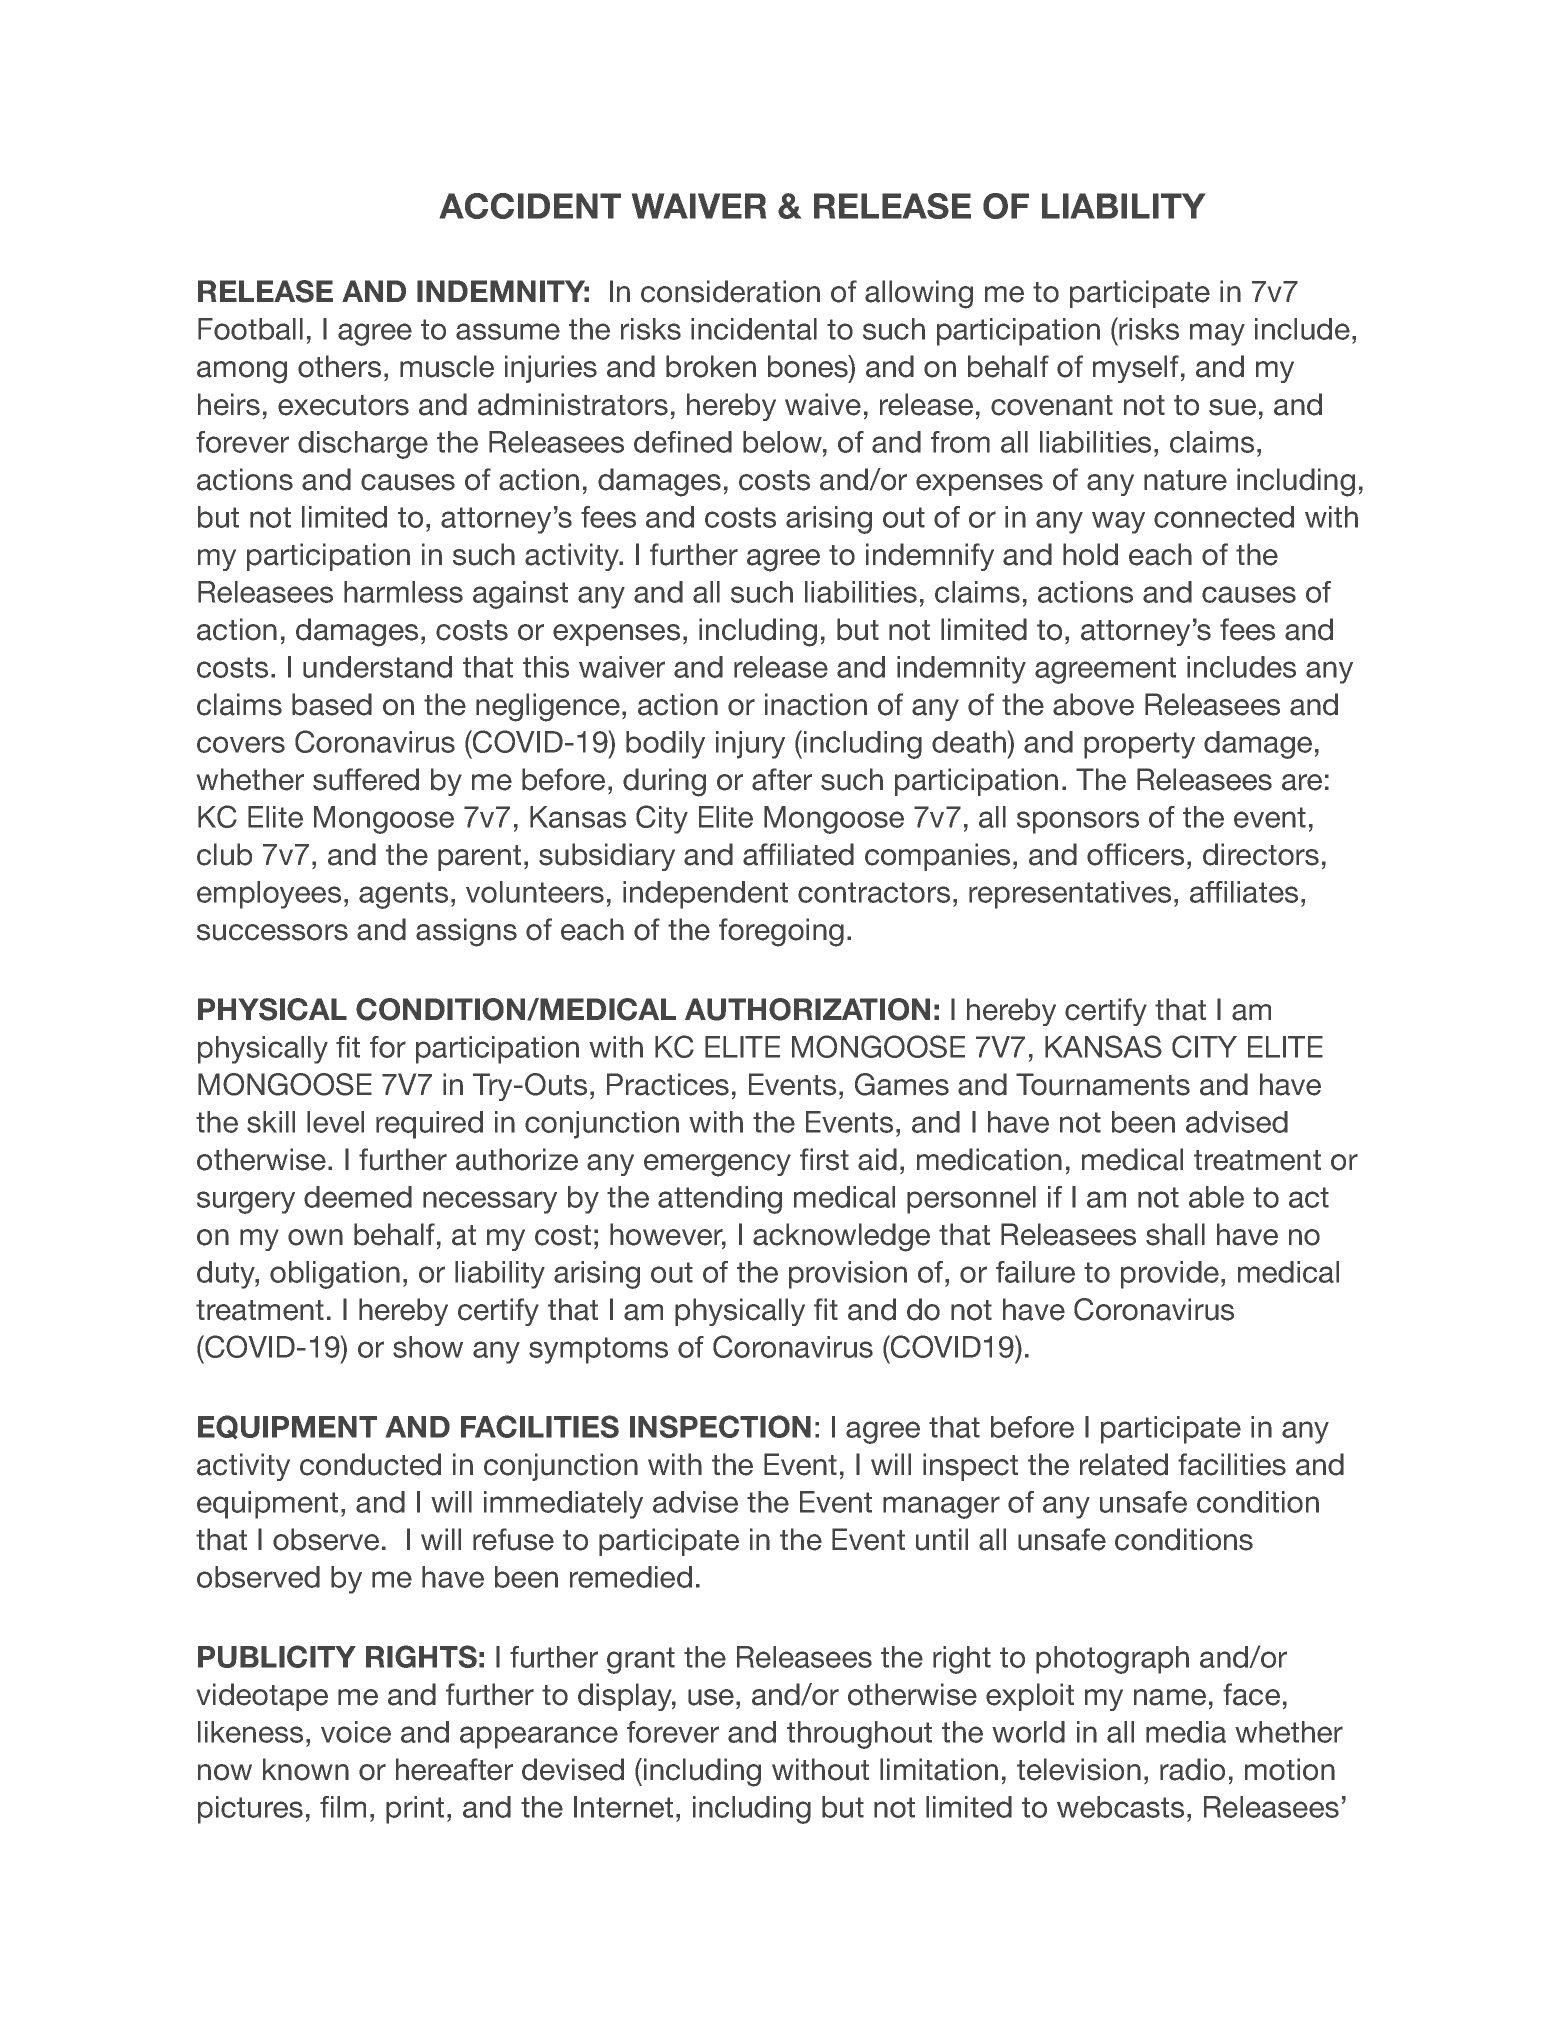 This image has height=2023, width=1563. Describe the element at coordinates (598, 1350) in the image. I see `symptoms` at that location.
